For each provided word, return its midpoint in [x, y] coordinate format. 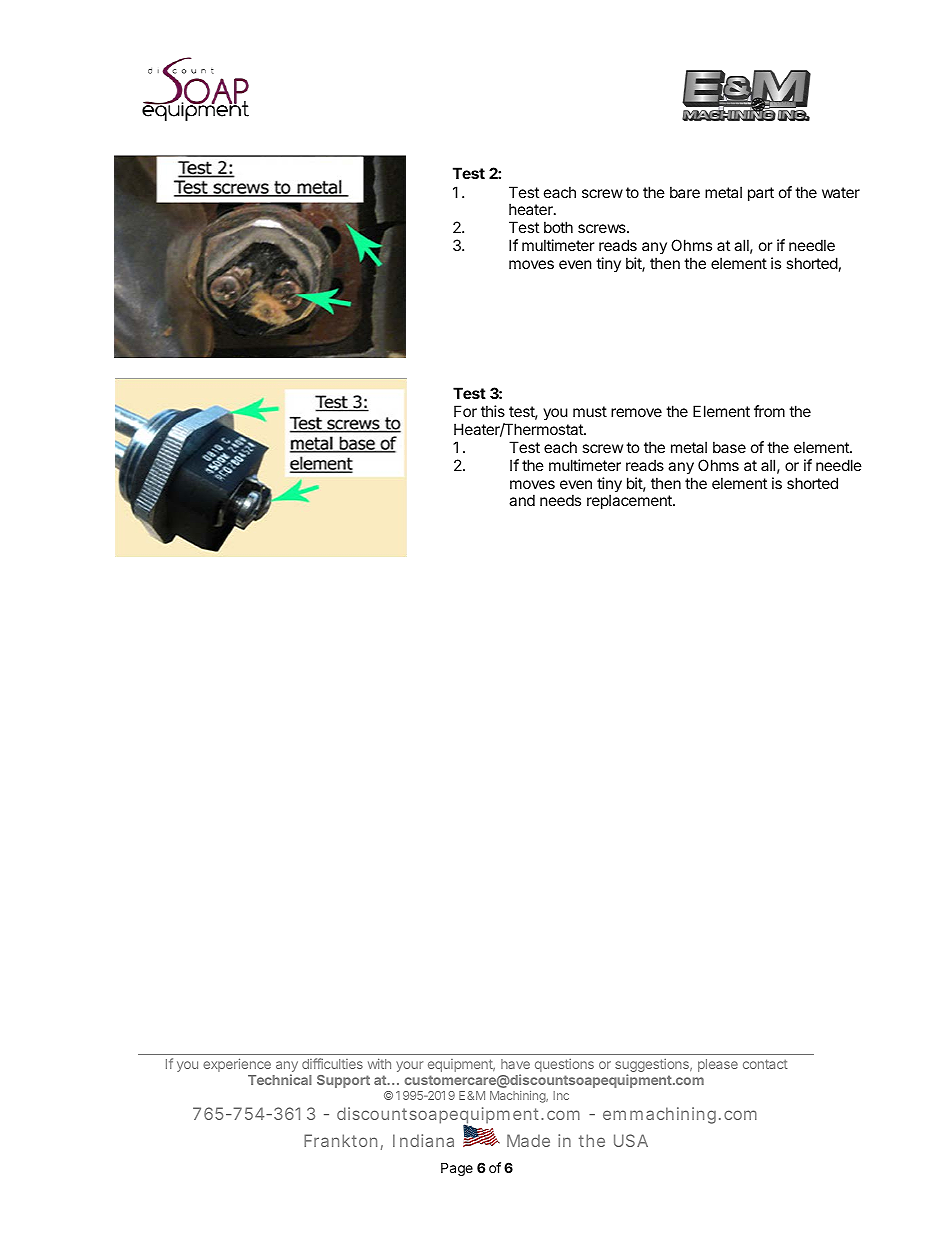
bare [685, 192]
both [558, 227]
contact [765, 1064]
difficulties [332, 1063]
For [465, 411]
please [718, 1065]
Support [343, 1081]
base [729, 447]
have [515, 1064]
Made [528, 1140]
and [522, 500]
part [761, 194]
